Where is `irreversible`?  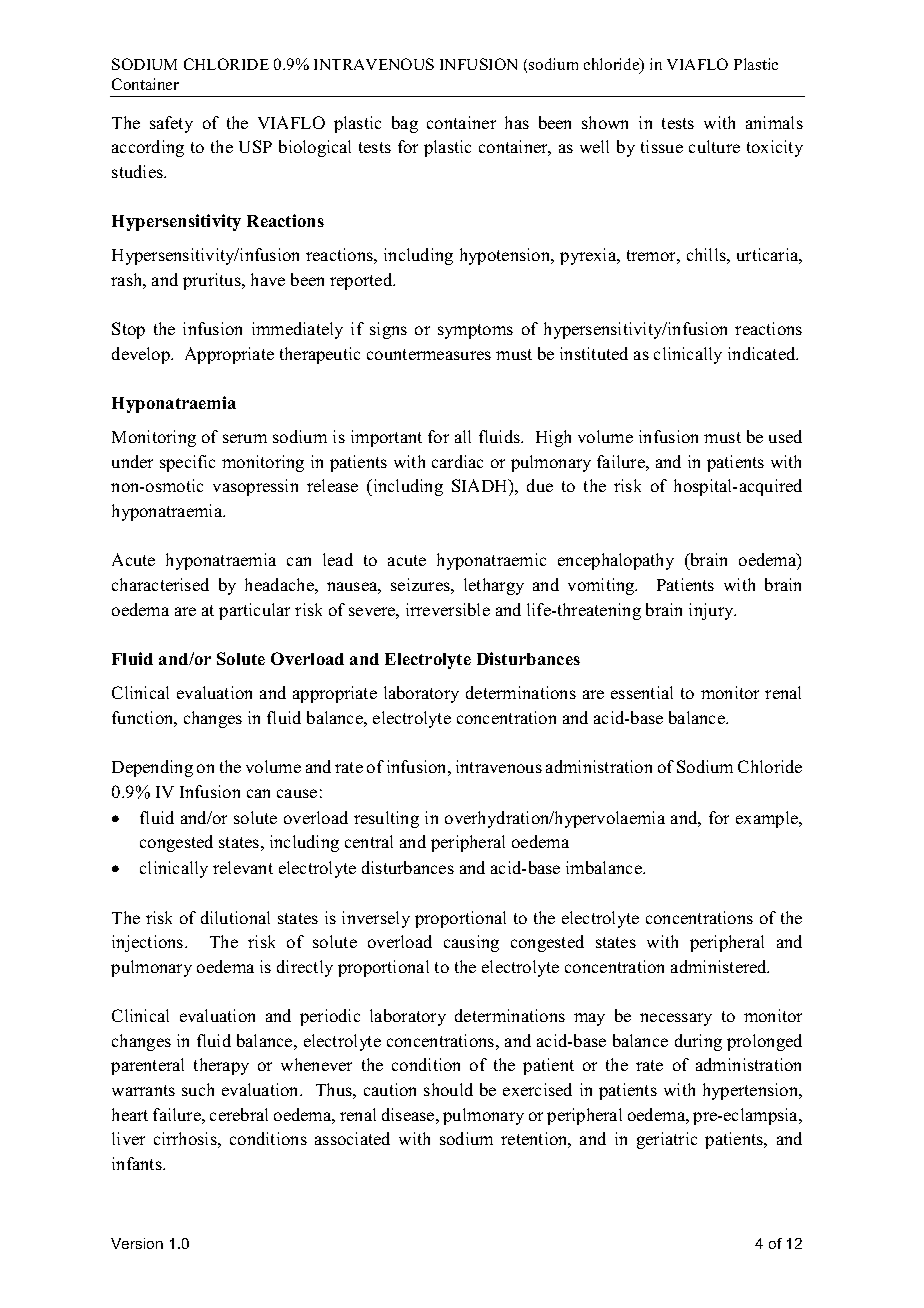
irreversible is located at coordinates (448, 609).
